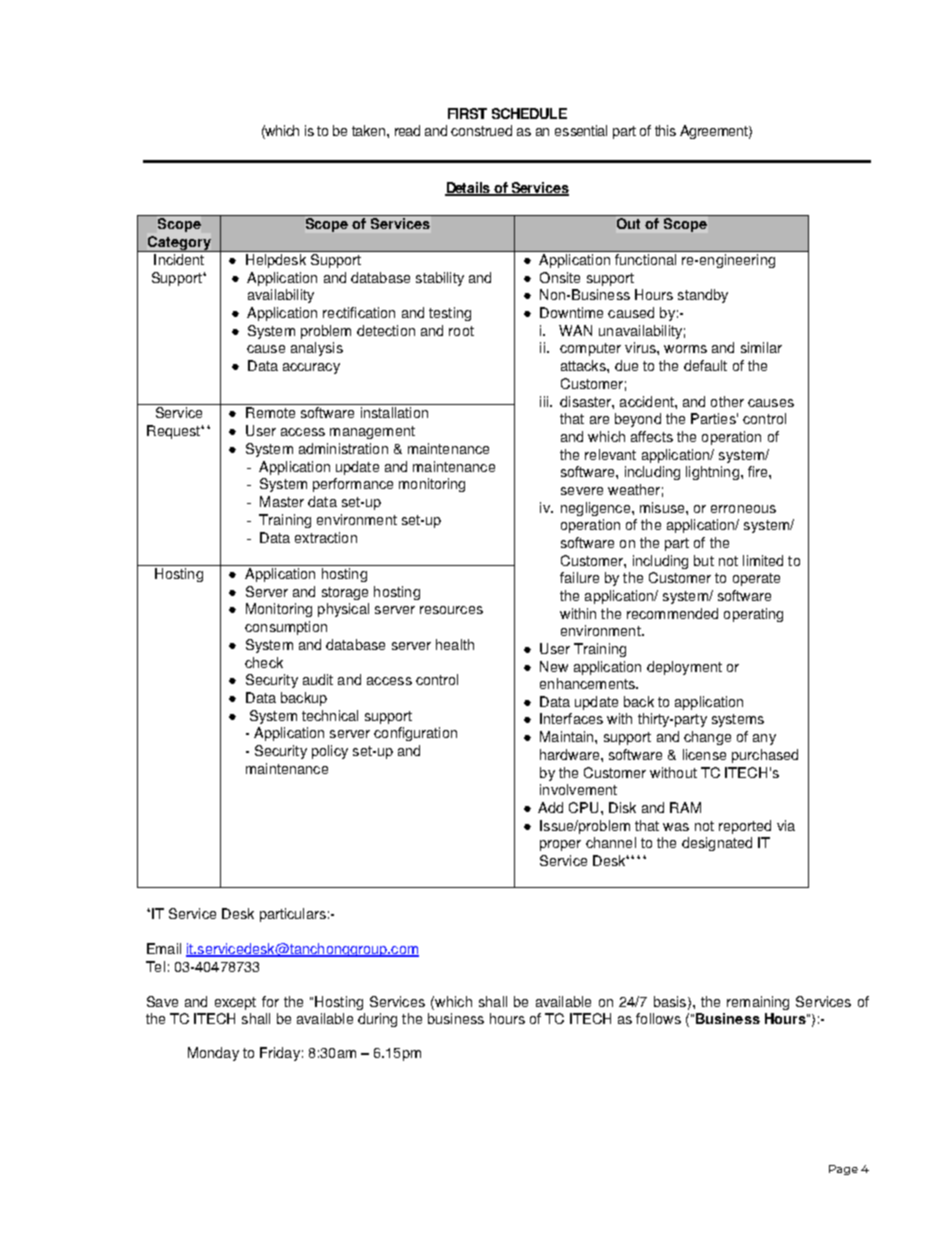 The image size is (952, 1233). What do you see at coordinates (568, 736) in the page?
I see `Maintain` at bounding box center [568, 736].
